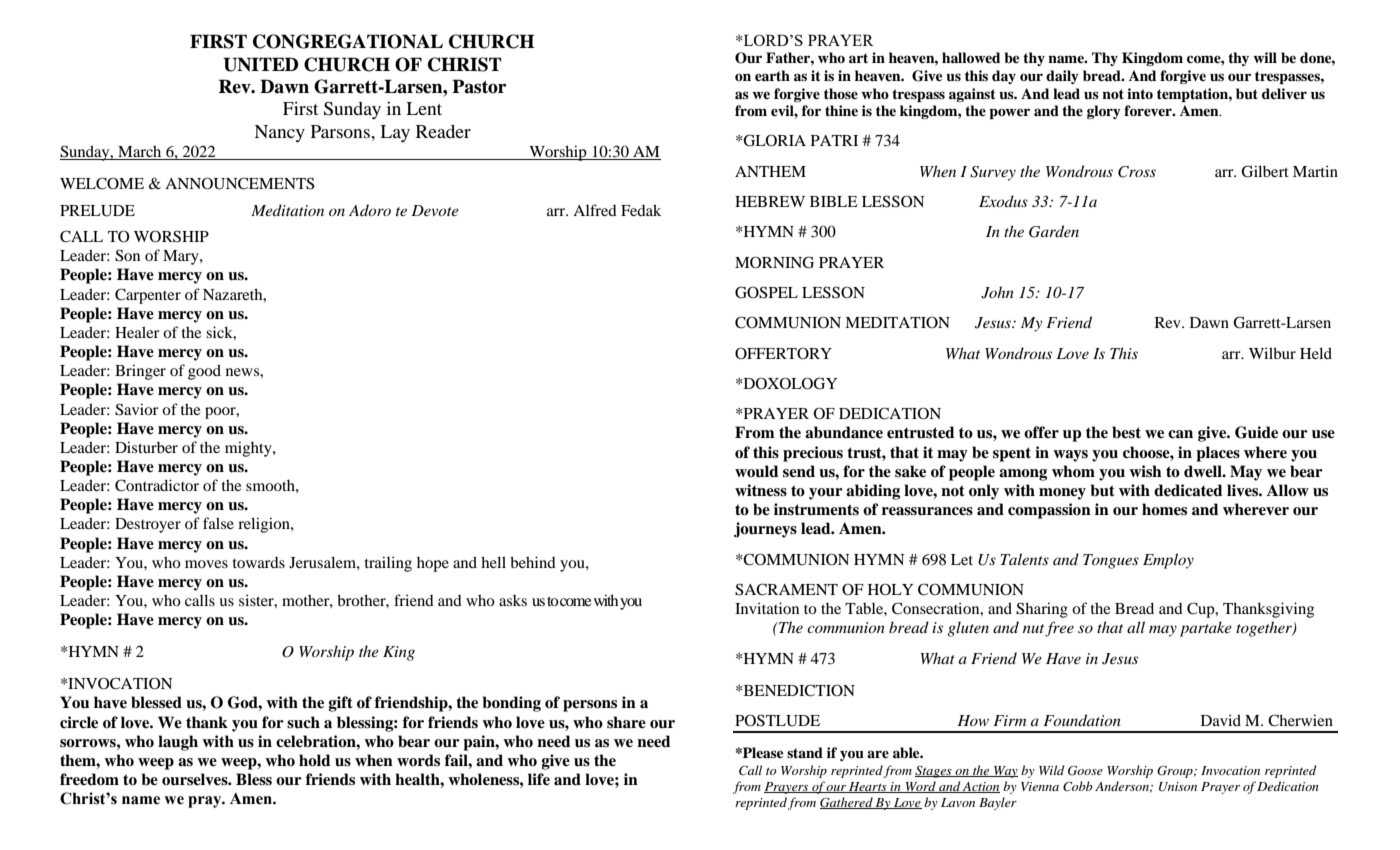  What do you see at coordinates (315, 760) in the screenshot?
I see `hold` at bounding box center [315, 760].
